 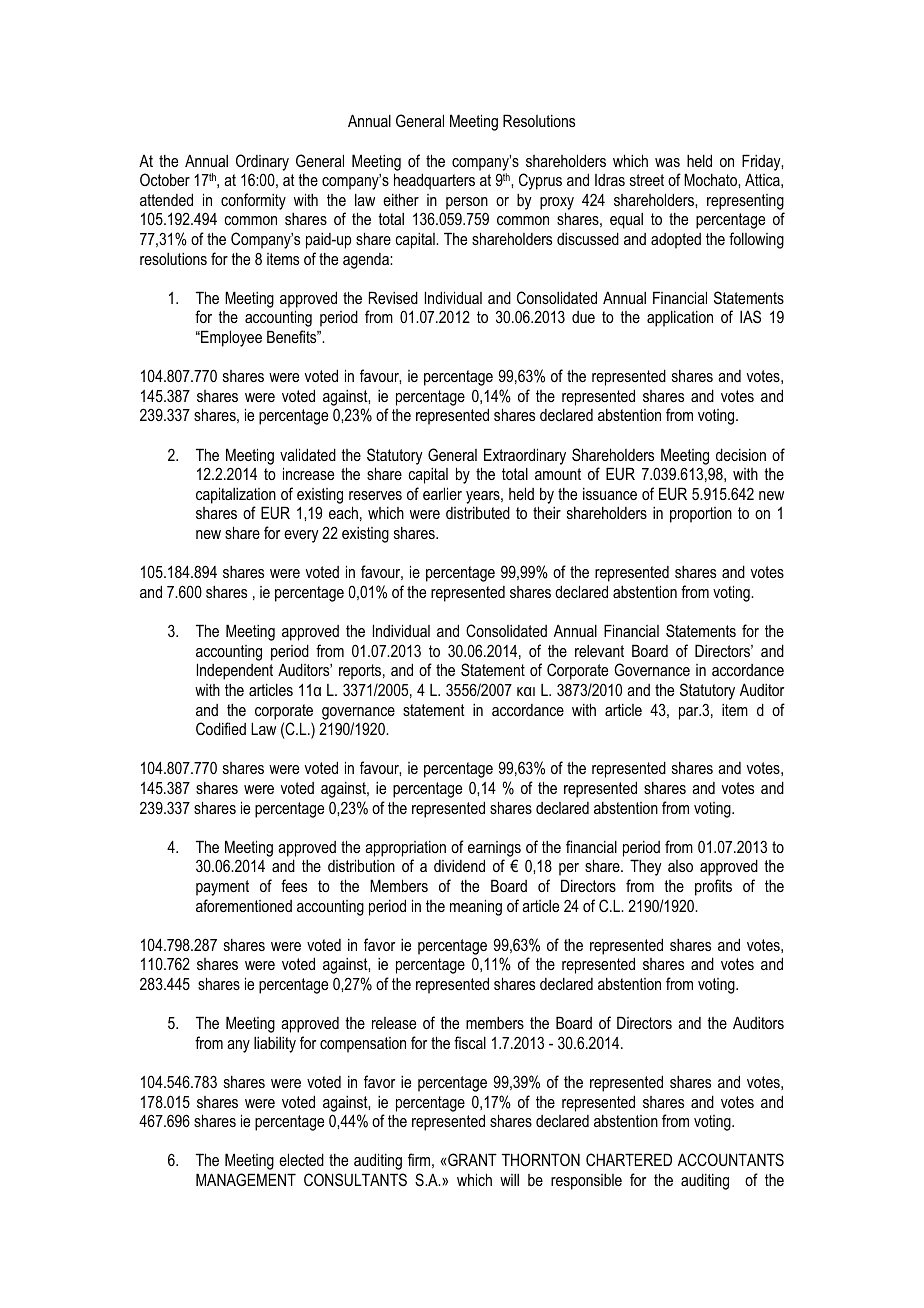 What do you see at coordinates (599, 651) in the image?
I see `relevant` at bounding box center [599, 651].
